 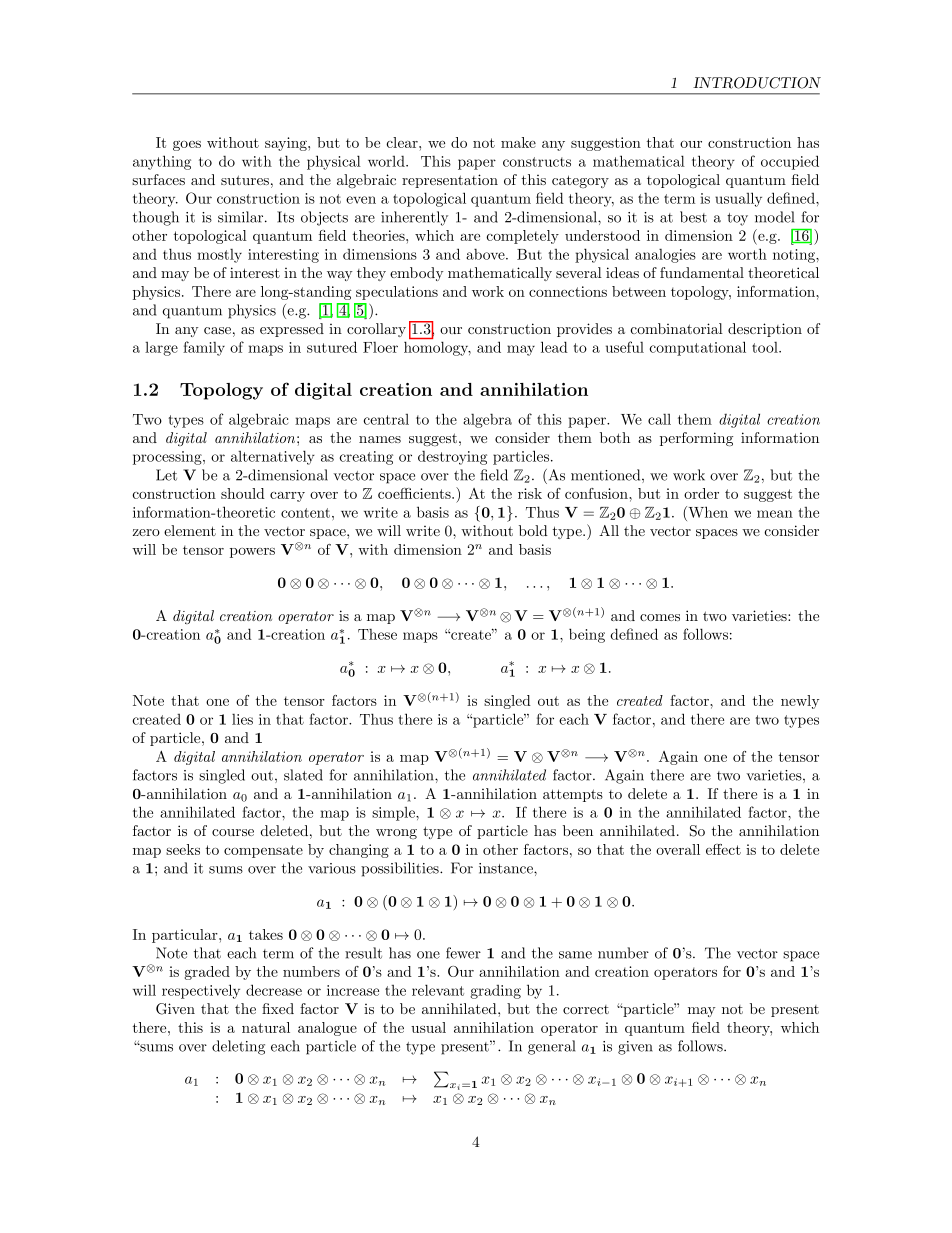 I want to click on attempts, so click(x=573, y=795).
